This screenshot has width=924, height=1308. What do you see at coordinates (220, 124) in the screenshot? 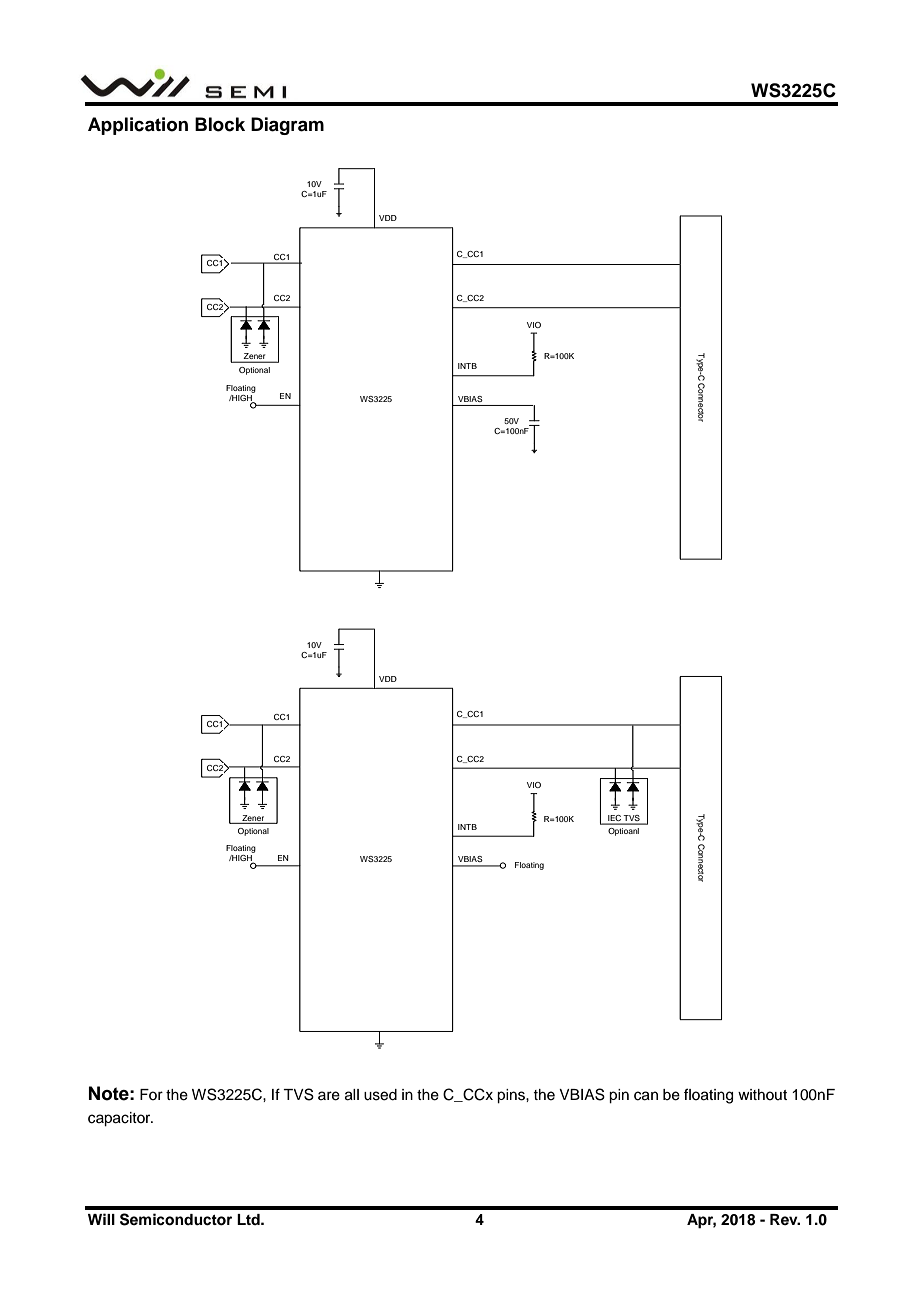
I see `Block` at bounding box center [220, 124].
